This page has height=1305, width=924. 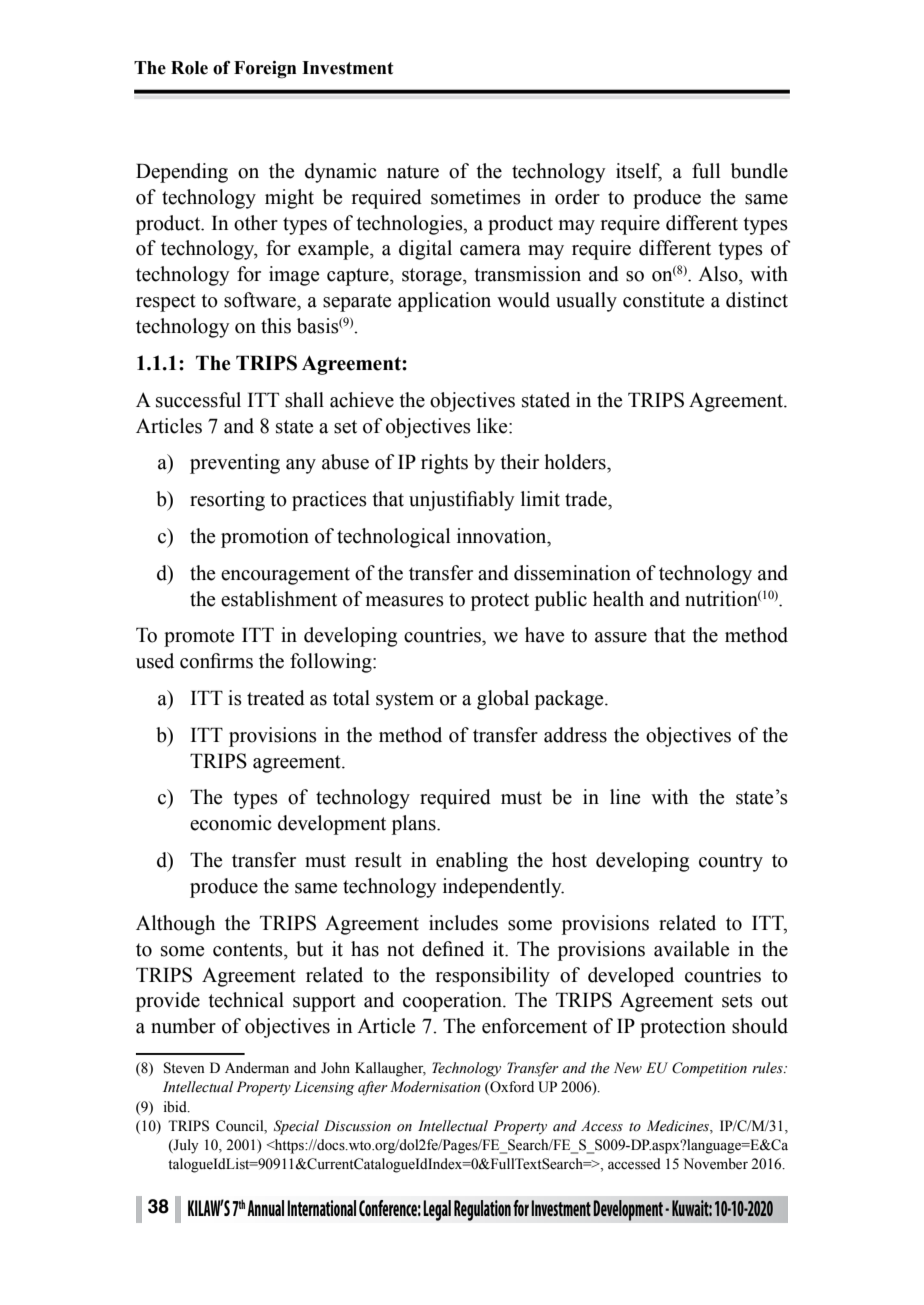 I want to click on contents, so click(x=249, y=950).
